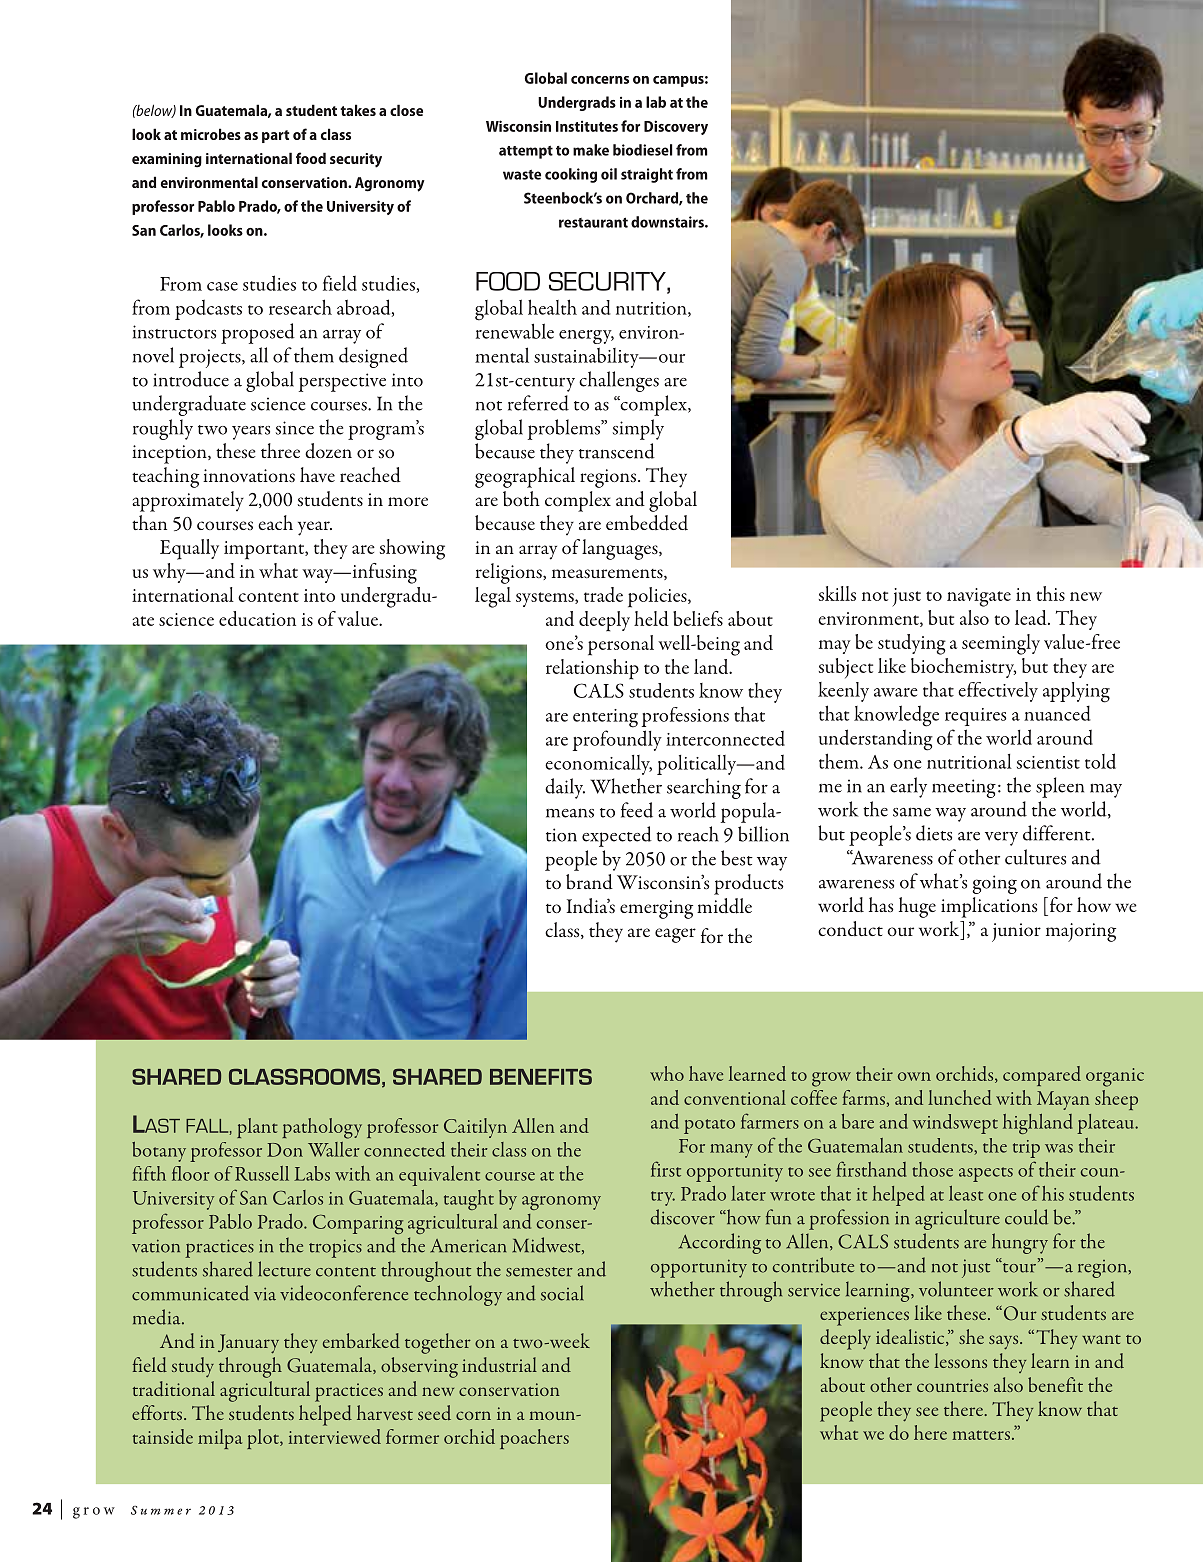 The image size is (1203, 1562). Describe the element at coordinates (1026, 1149) in the page. I see `trip` at that location.
